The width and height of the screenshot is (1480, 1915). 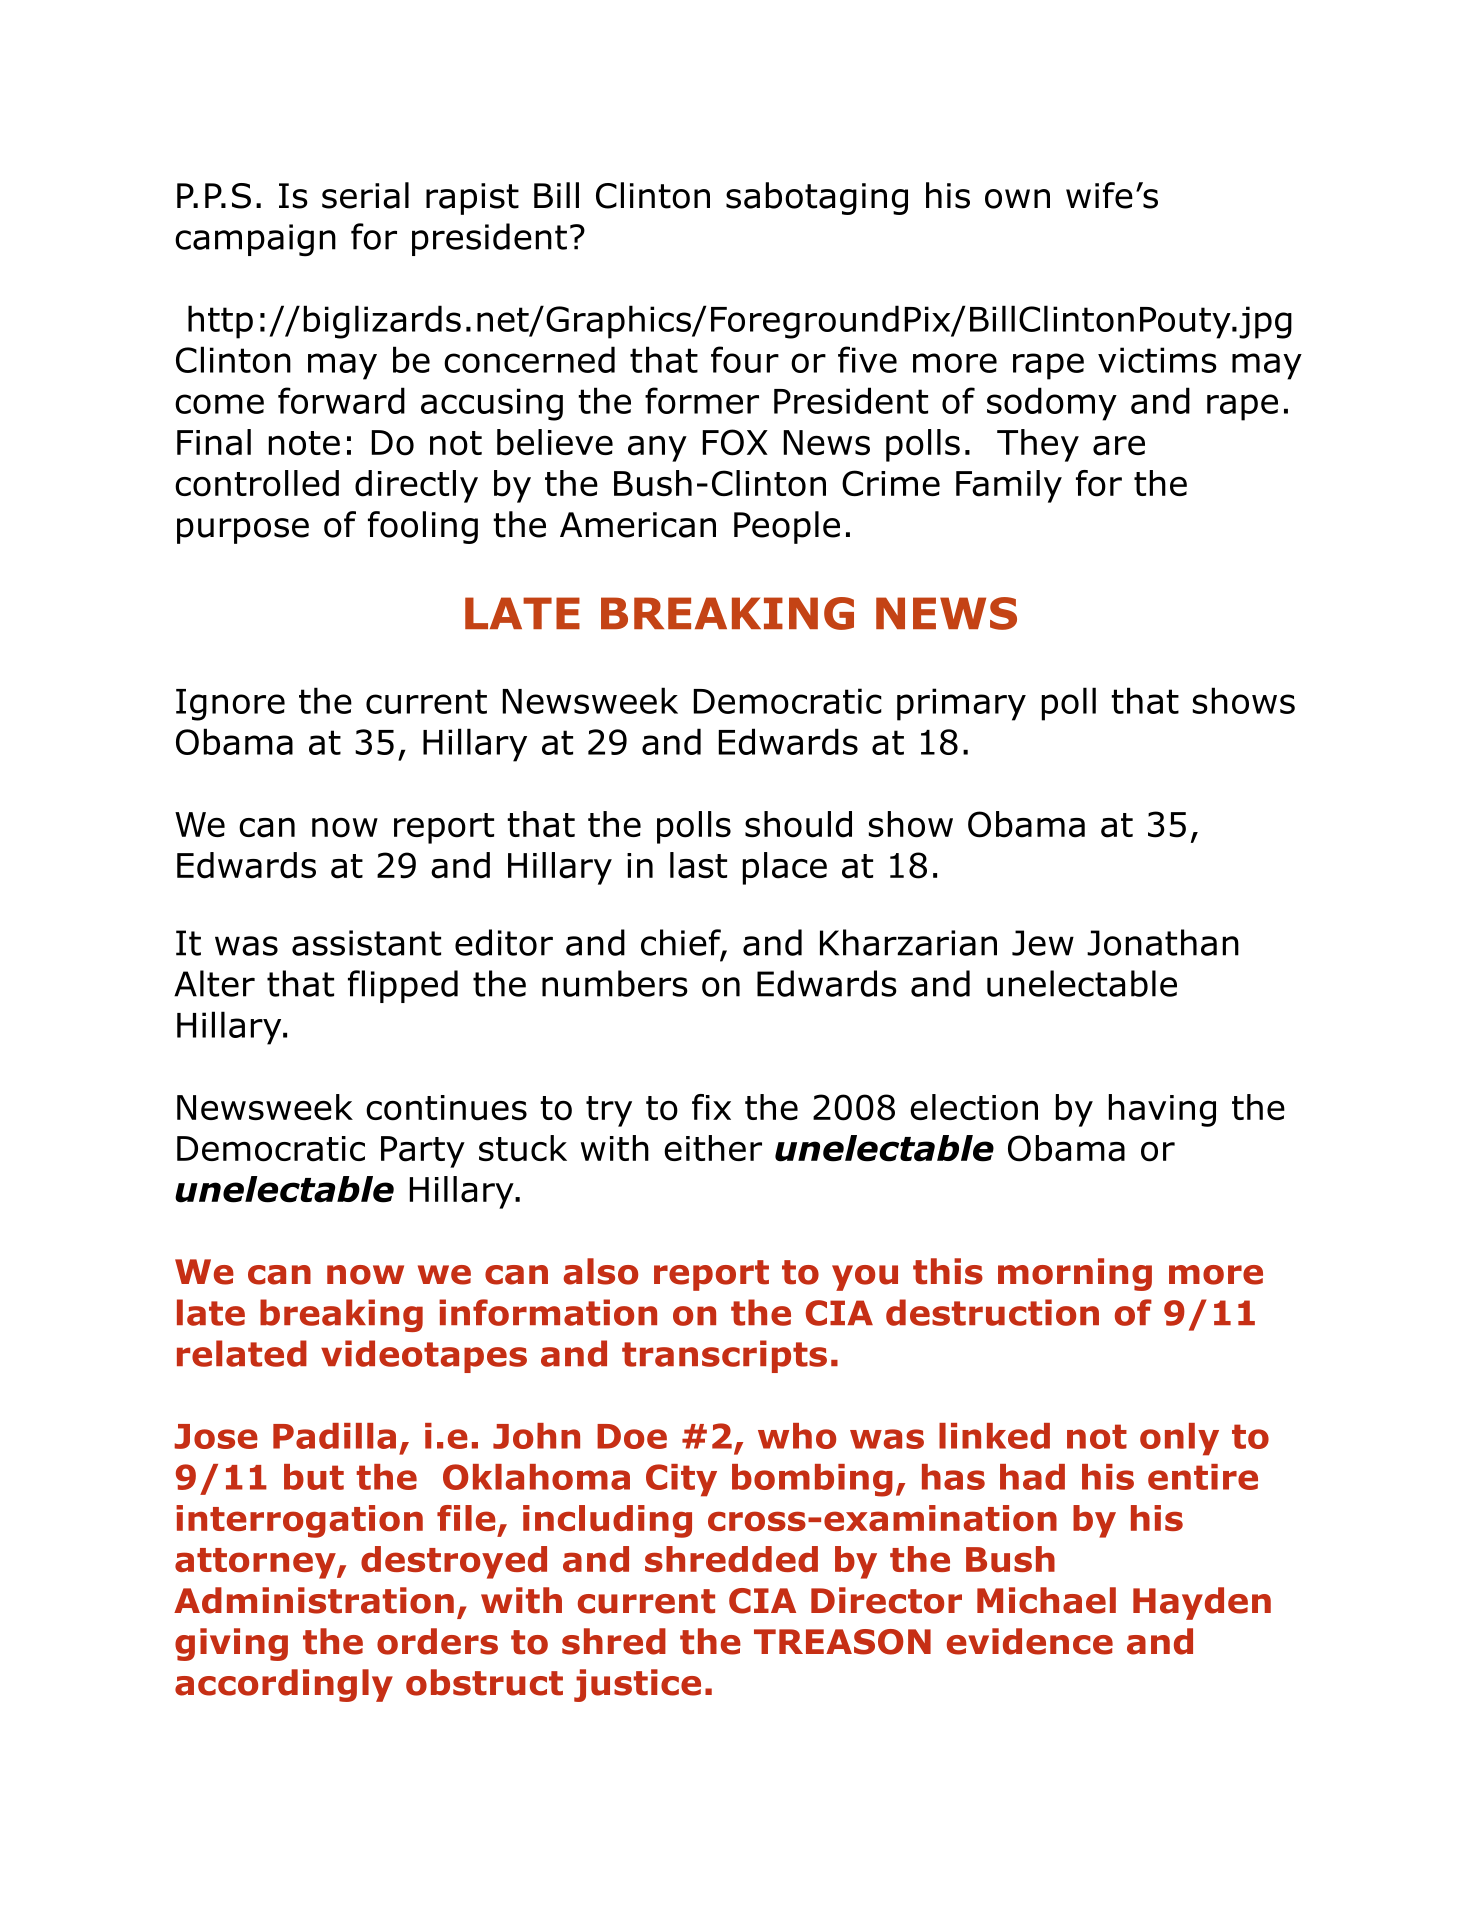 What do you see at coordinates (1043, 943) in the screenshot?
I see `Jew` at bounding box center [1043, 943].
